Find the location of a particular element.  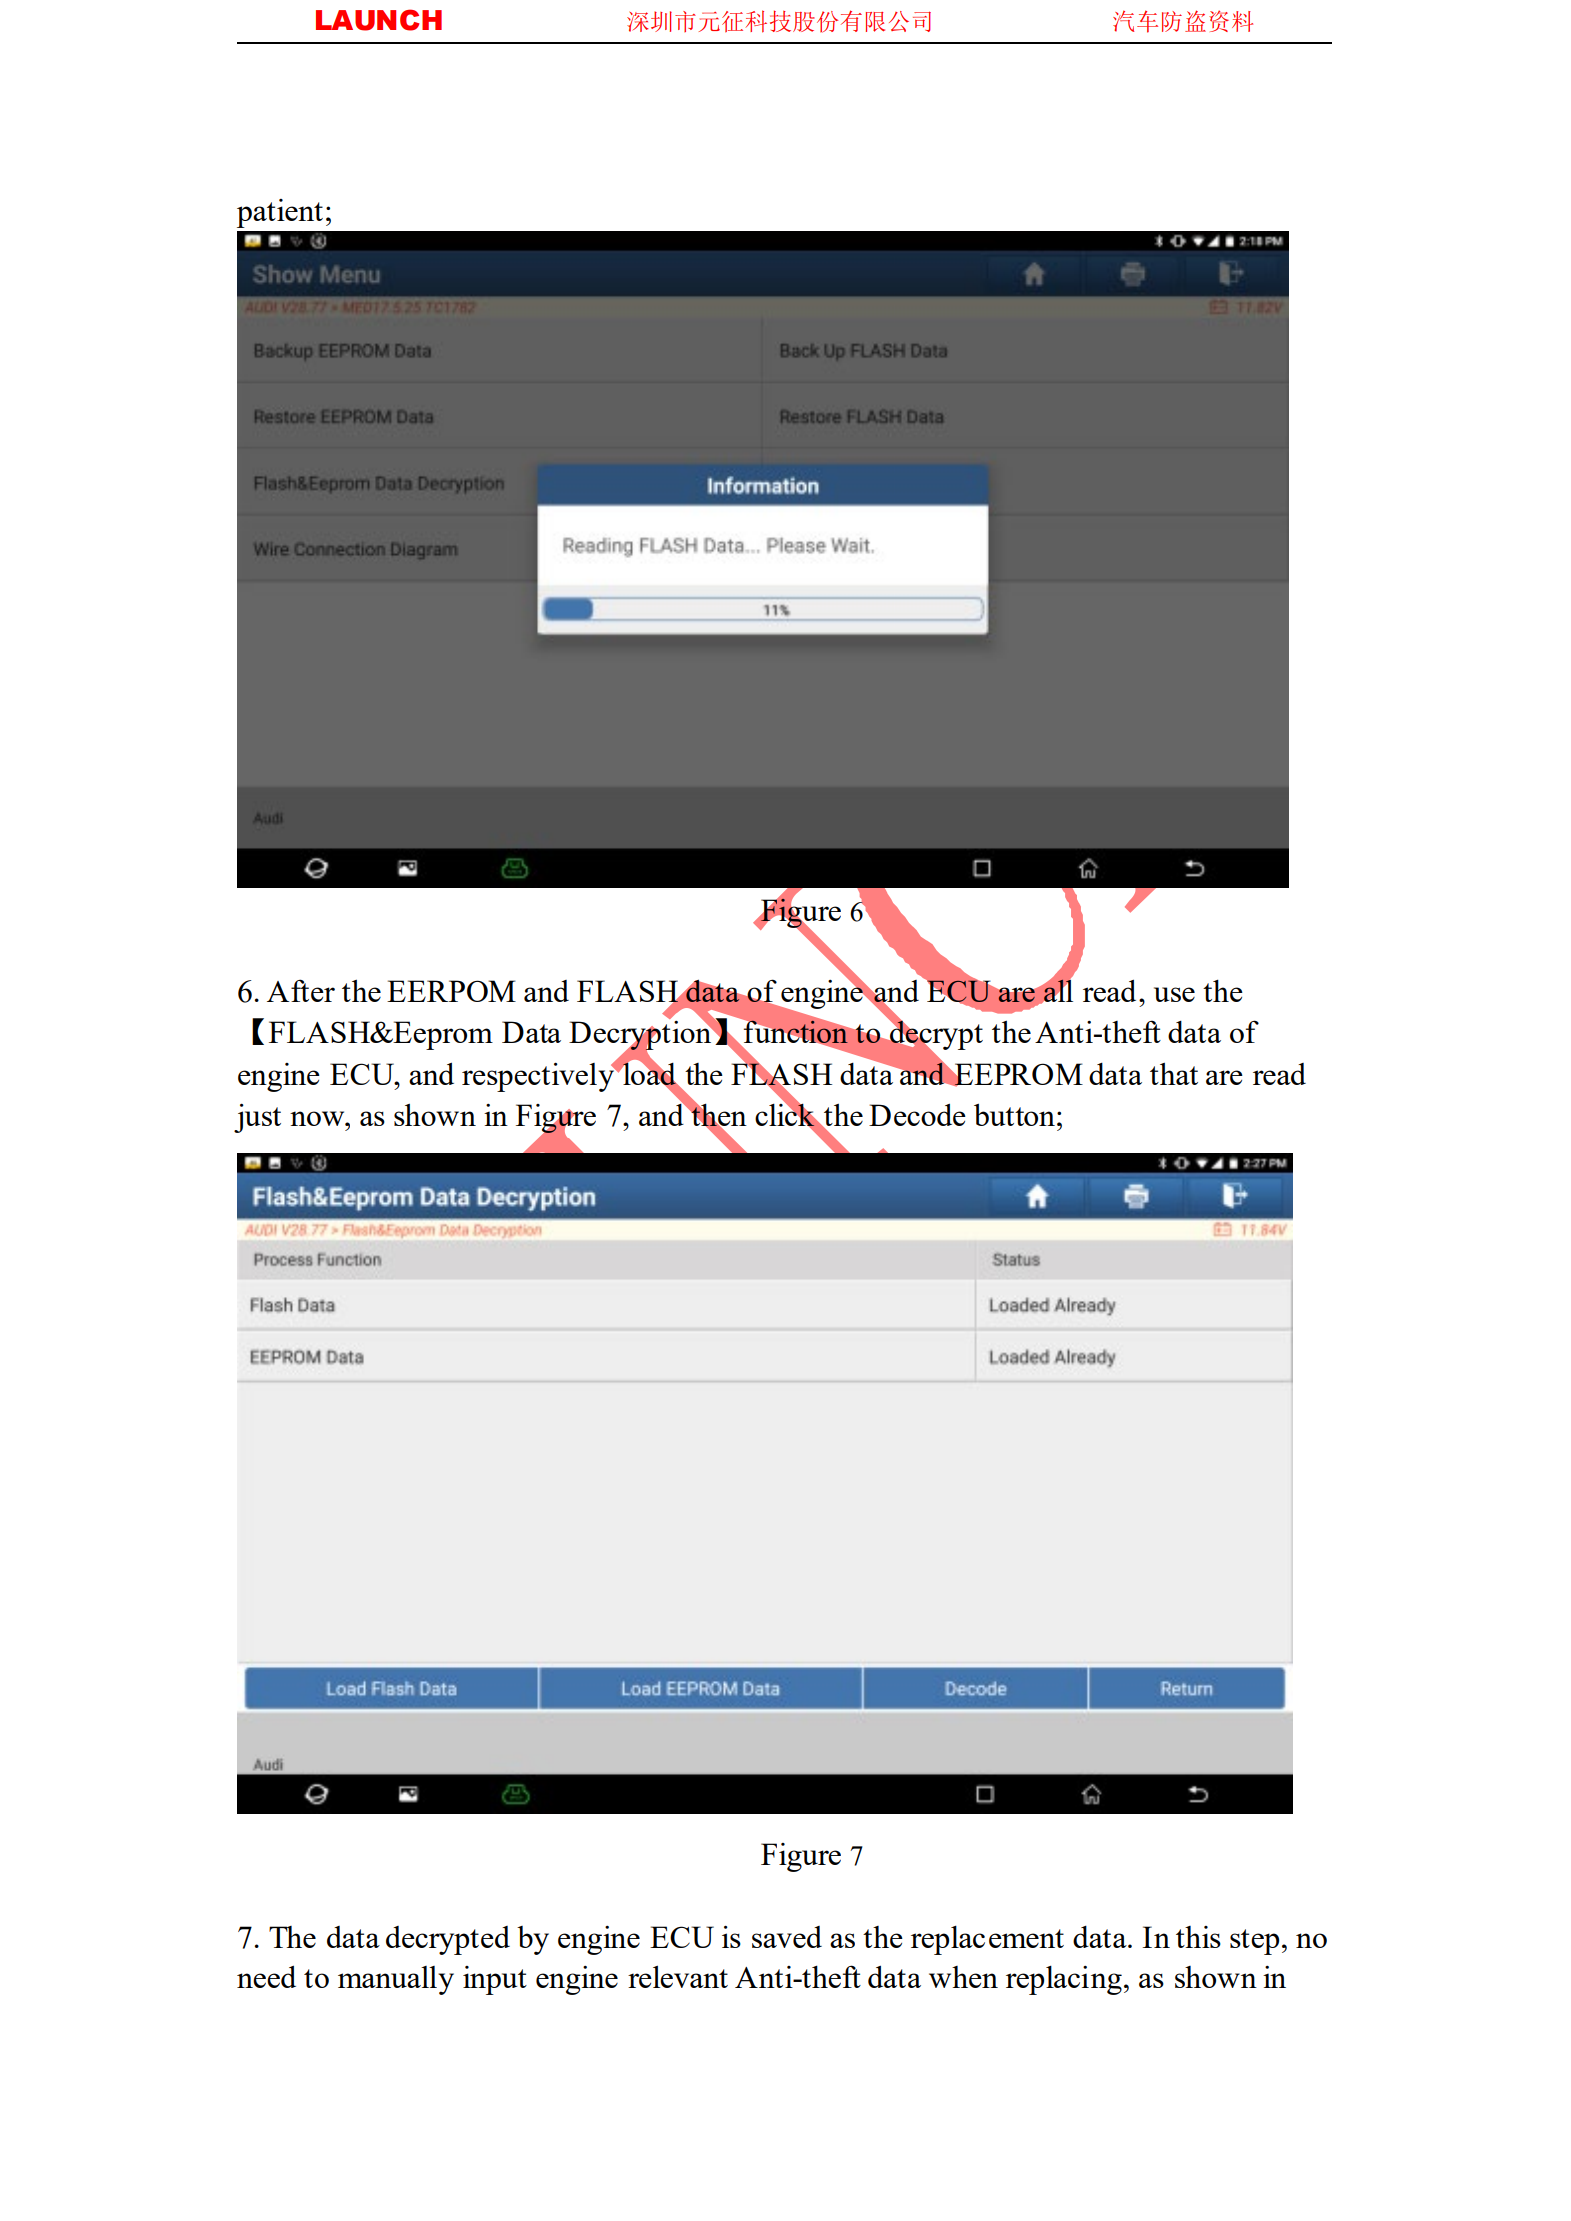

After is located at coordinates (301, 990).
